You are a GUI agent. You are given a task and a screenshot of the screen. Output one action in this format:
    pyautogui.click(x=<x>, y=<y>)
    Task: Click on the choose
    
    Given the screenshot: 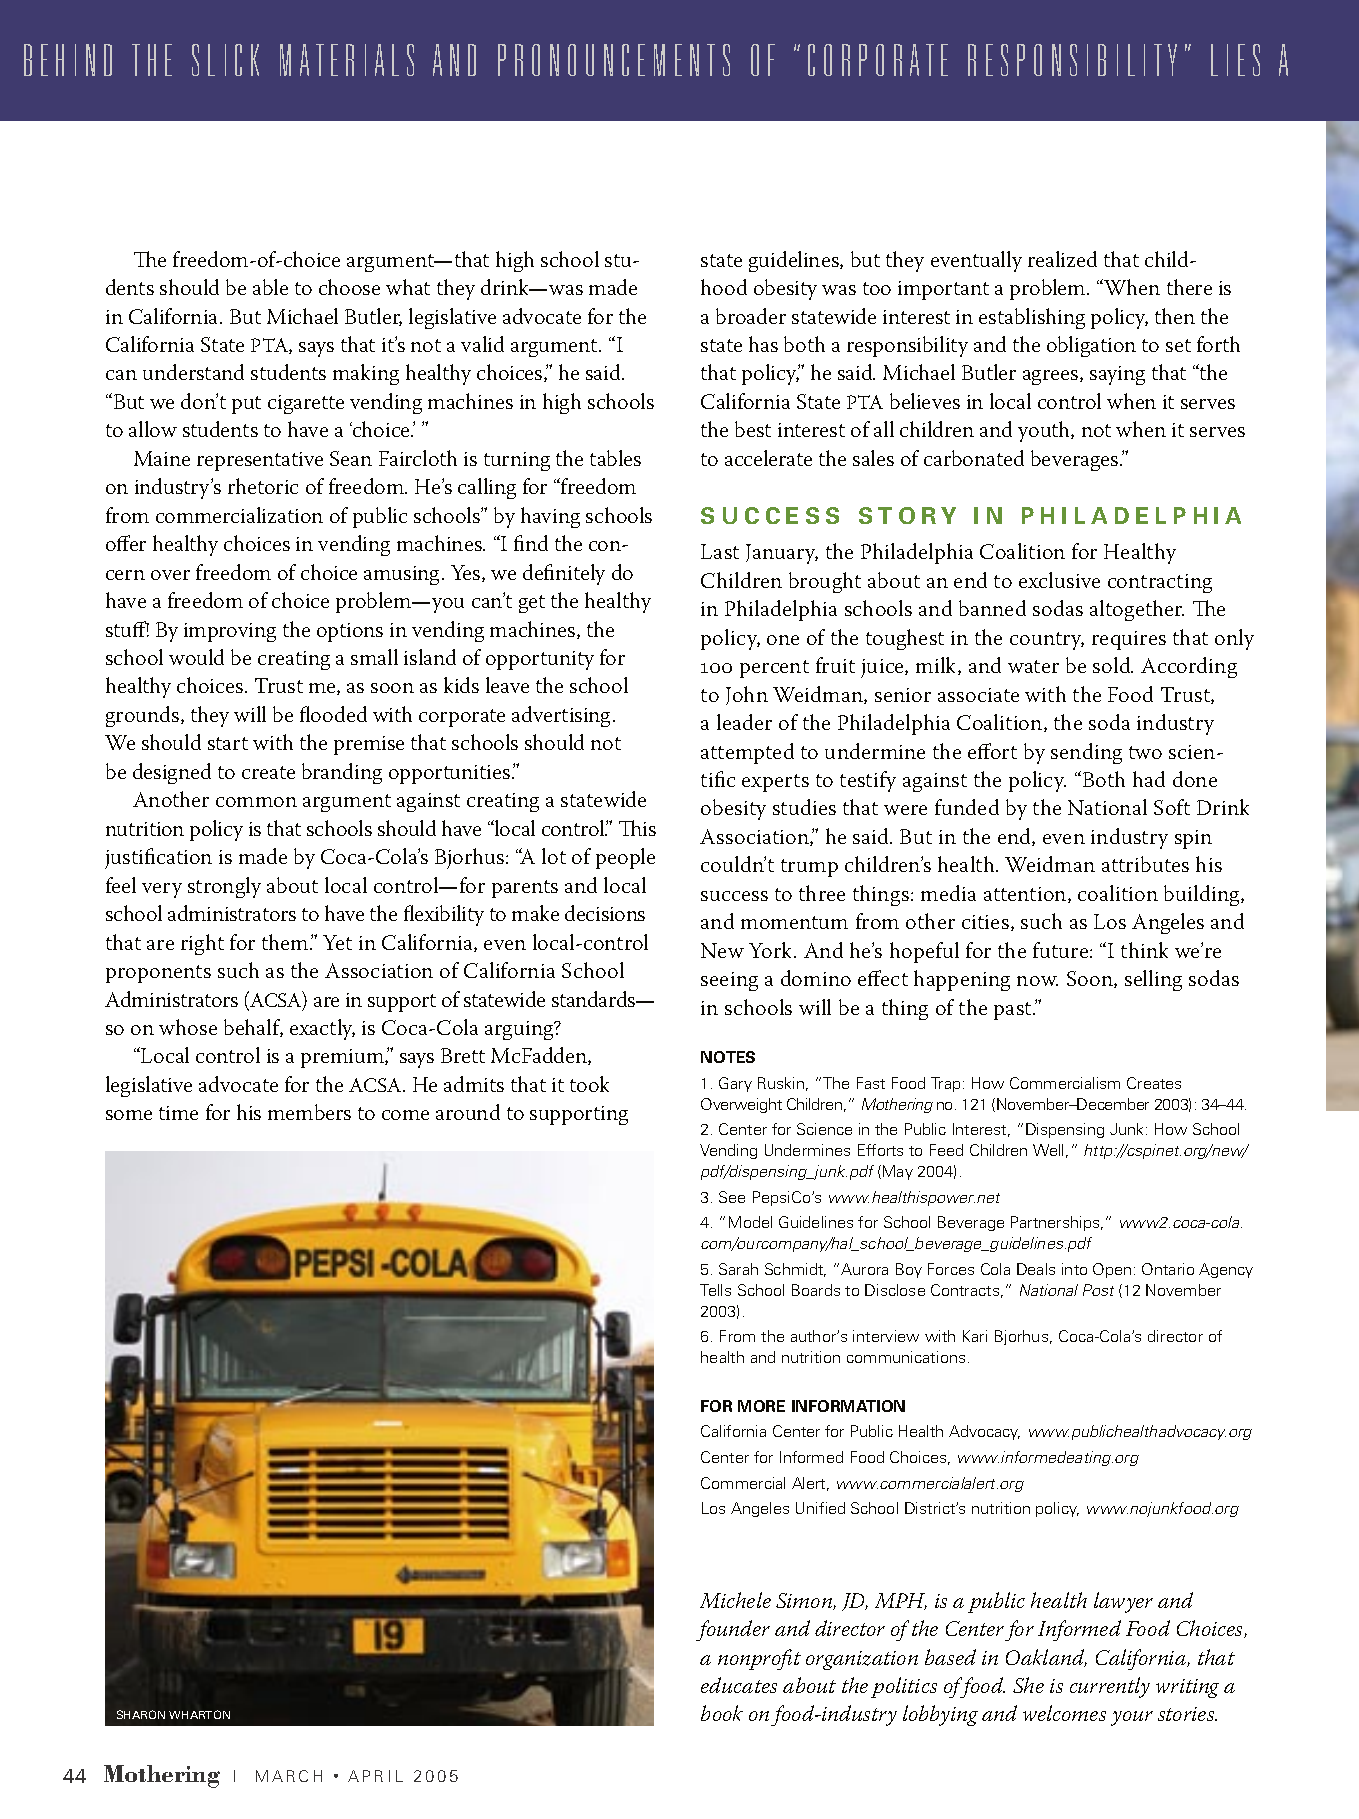 What is the action you would take?
    pyautogui.click(x=349, y=287)
